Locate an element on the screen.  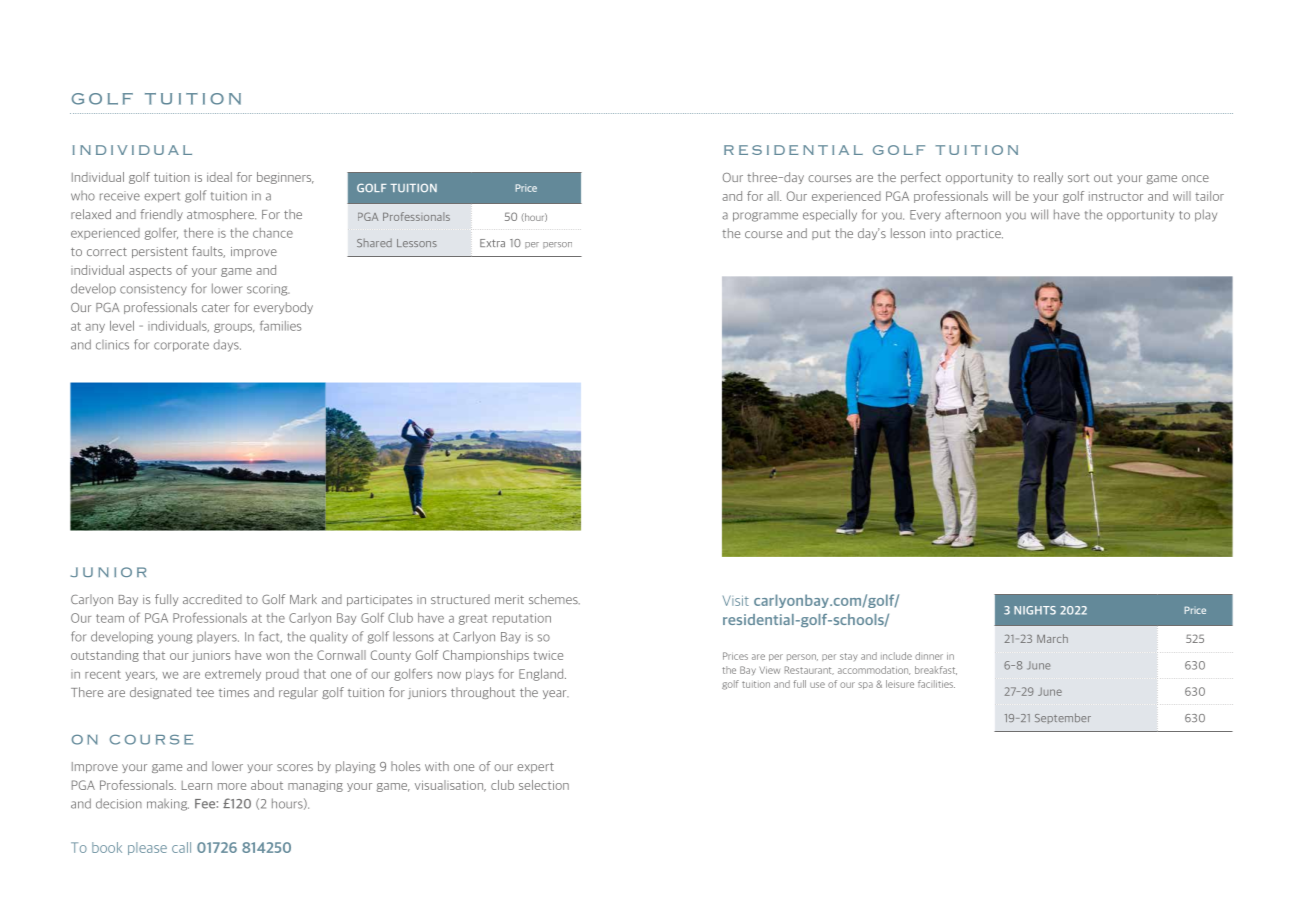
September is located at coordinates (1063, 718).
